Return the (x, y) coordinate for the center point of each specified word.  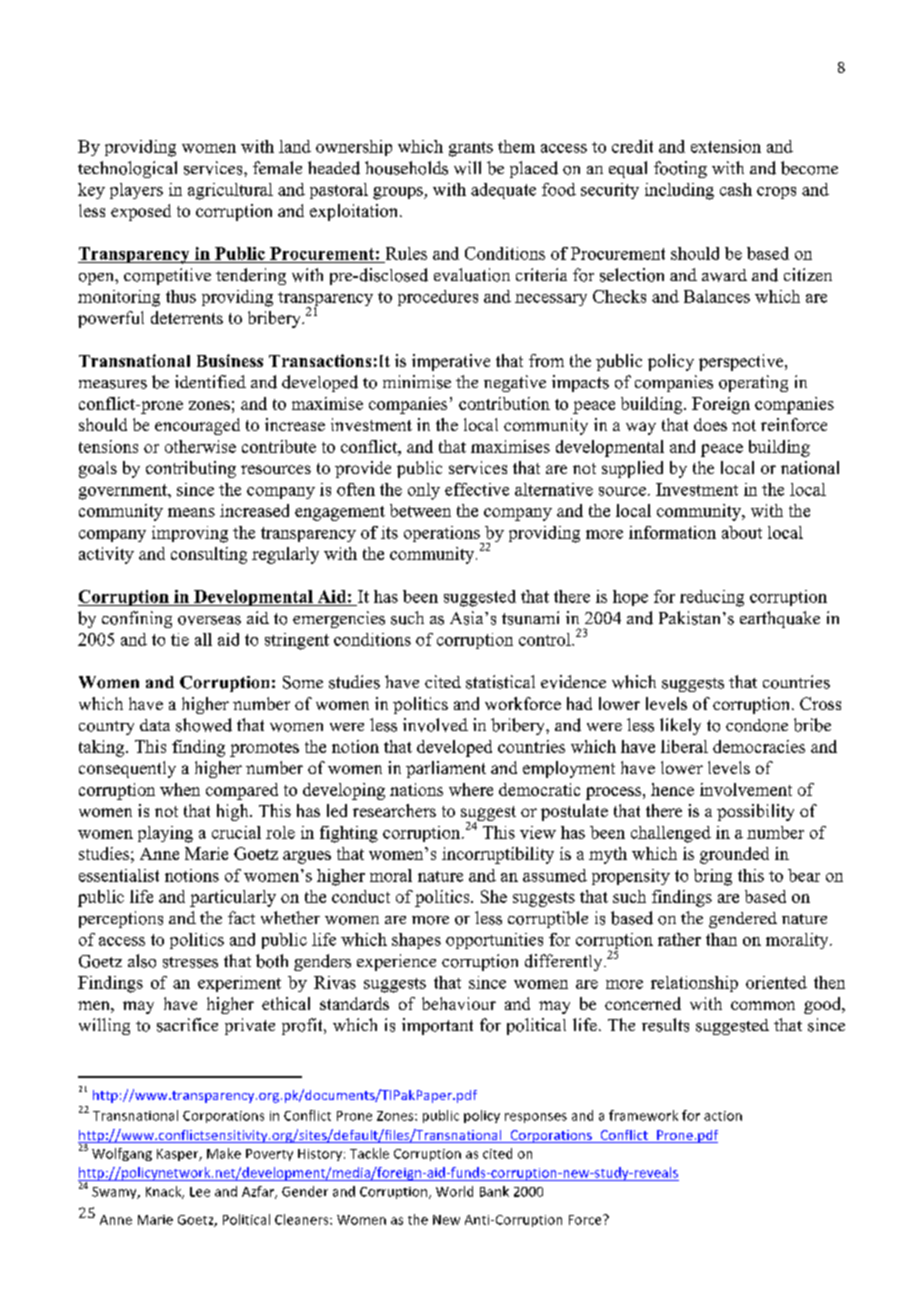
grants (471, 149)
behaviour (459, 1003)
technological (127, 169)
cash (736, 189)
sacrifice (187, 1025)
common (763, 1005)
